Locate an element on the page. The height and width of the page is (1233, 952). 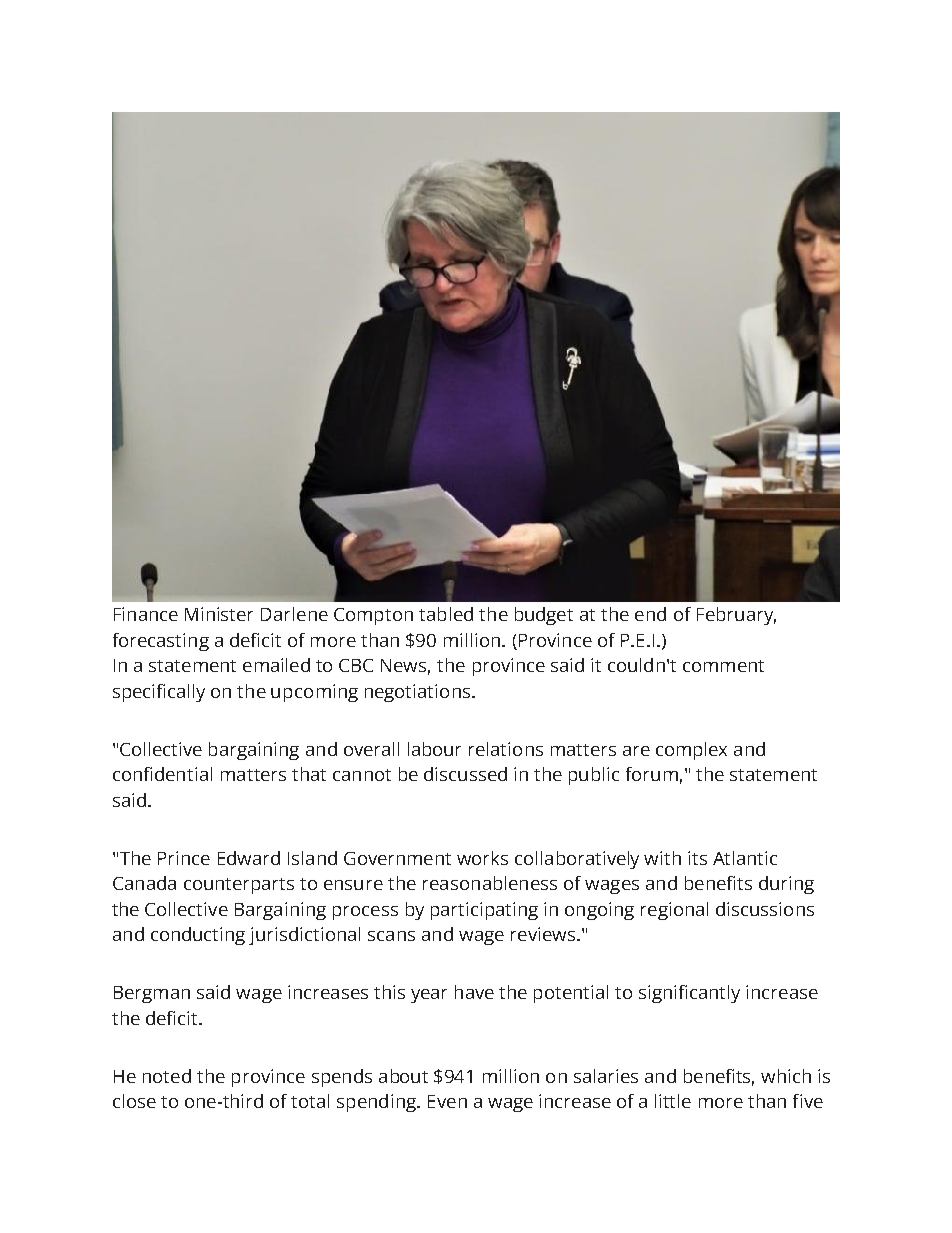
have is located at coordinates (474, 992).
